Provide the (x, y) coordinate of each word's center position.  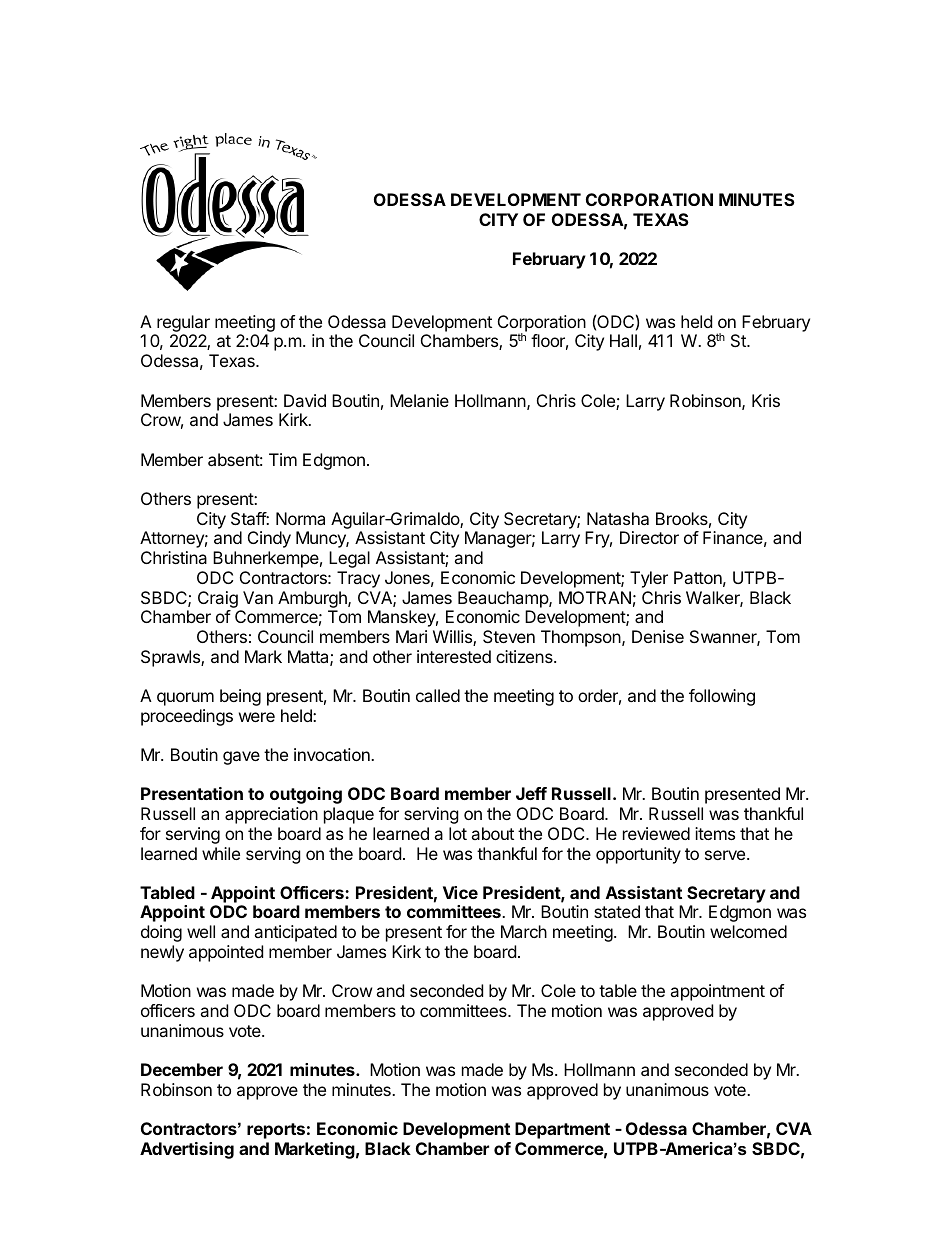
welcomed (748, 931)
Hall (623, 340)
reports (276, 1131)
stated (617, 911)
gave (241, 758)
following (722, 697)
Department (562, 1130)
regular (182, 325)
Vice (460, 892)
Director (649, 537)
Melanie (419, 400)
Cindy (269, 539)
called (438, 695)
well (201, 931)
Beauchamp (504, 599)
